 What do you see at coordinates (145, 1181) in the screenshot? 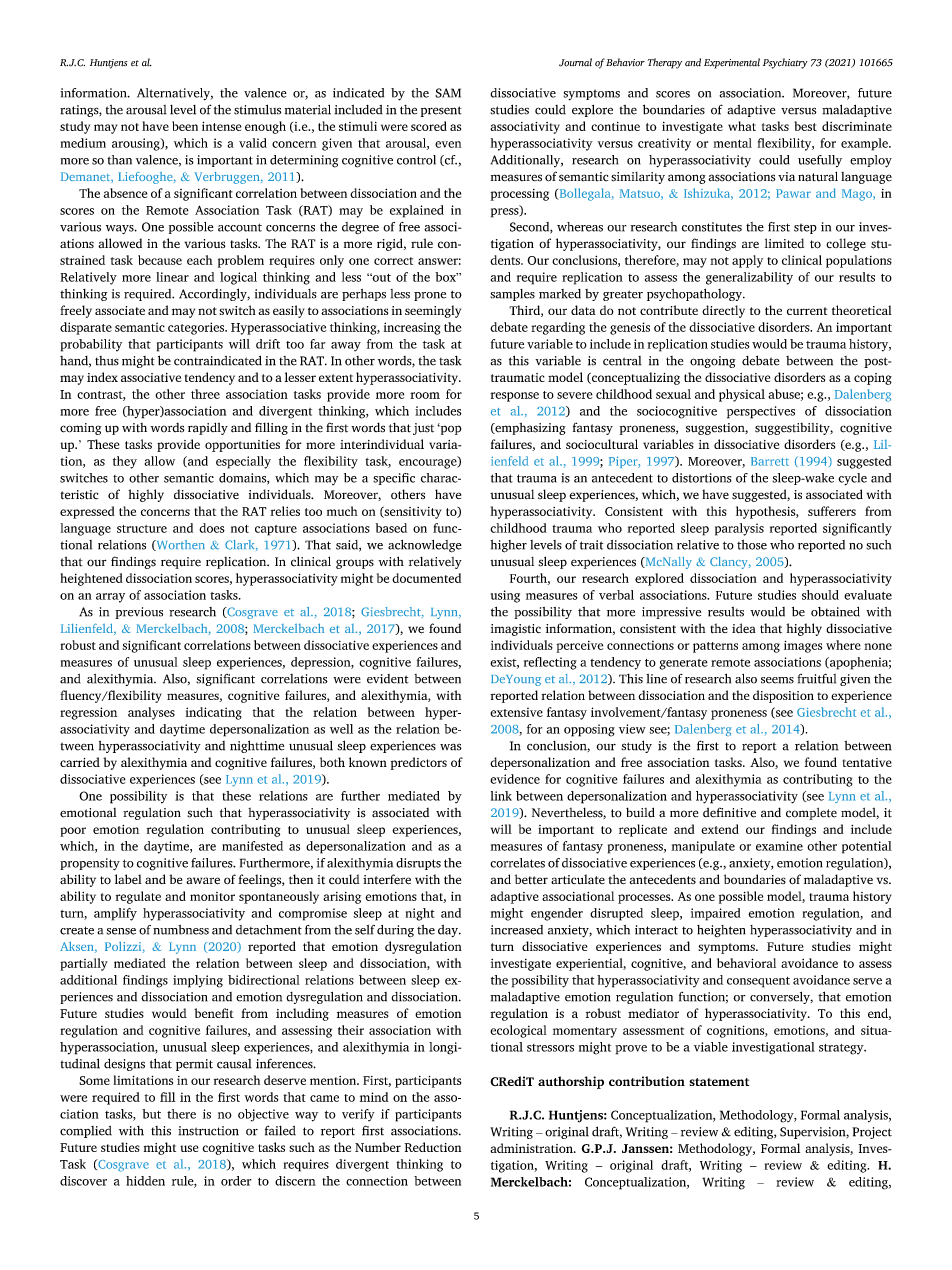
I see `hidden` at bounding box center [145, 1181].
